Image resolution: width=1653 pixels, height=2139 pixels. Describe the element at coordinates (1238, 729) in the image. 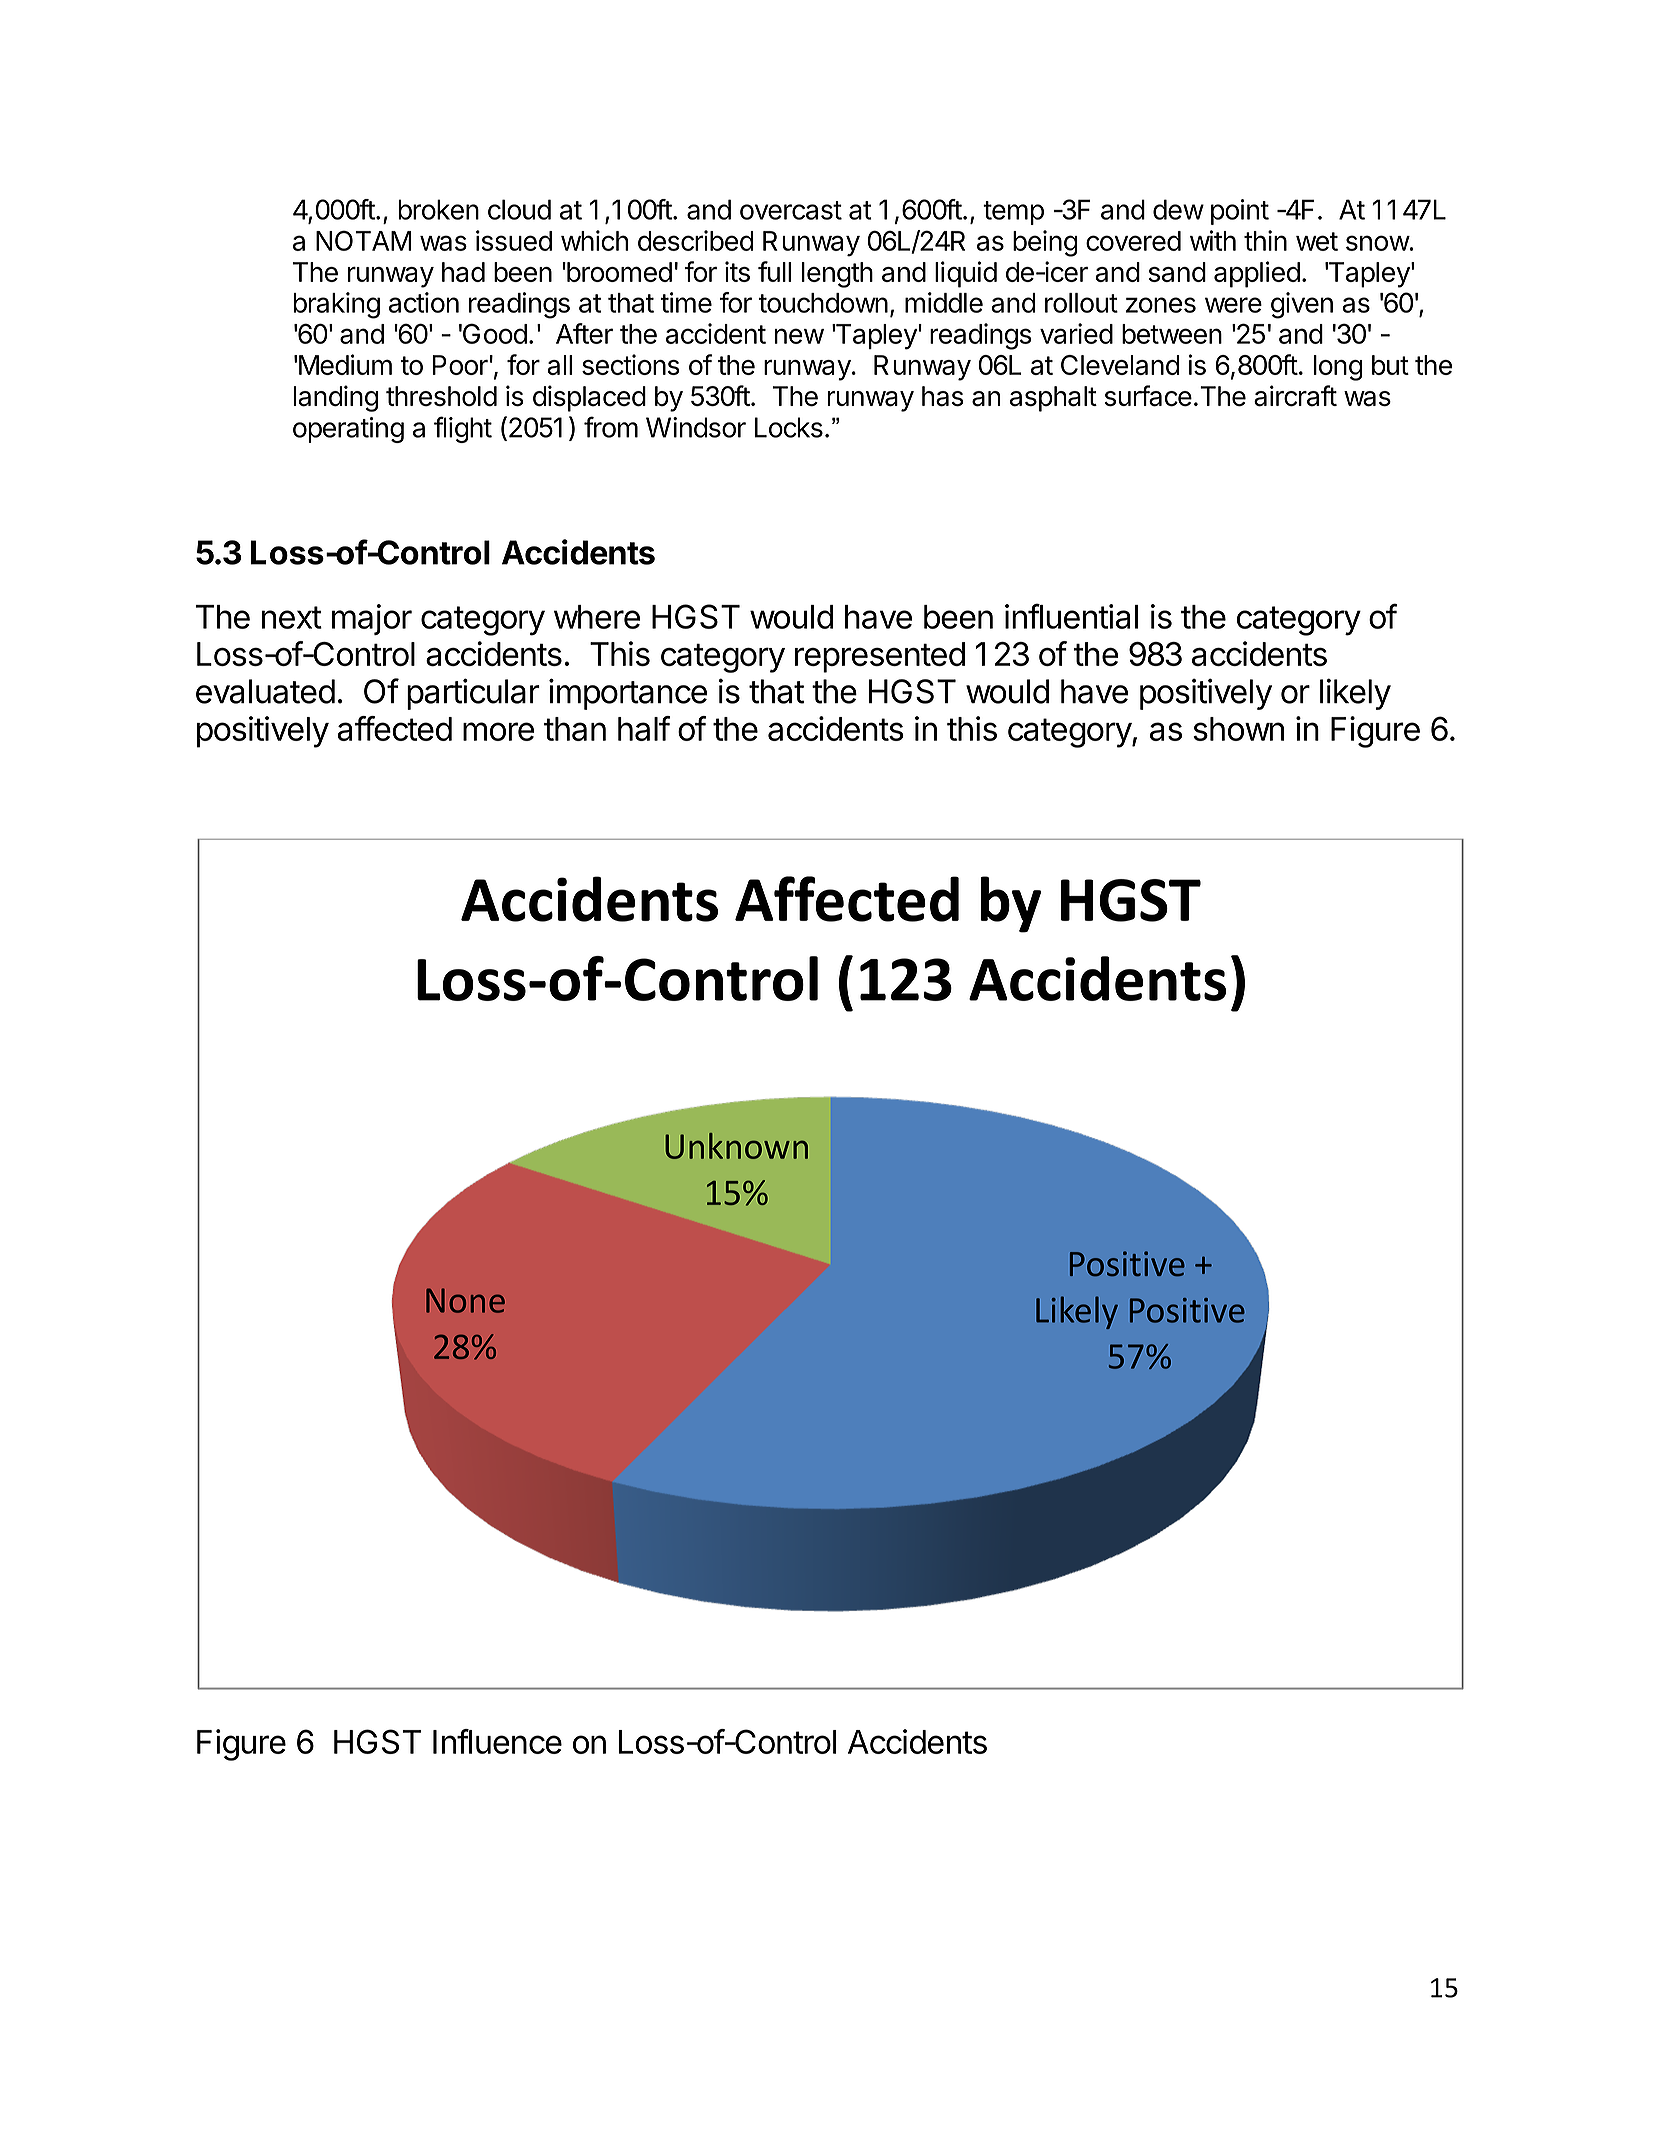

I see `shown` at that location.
